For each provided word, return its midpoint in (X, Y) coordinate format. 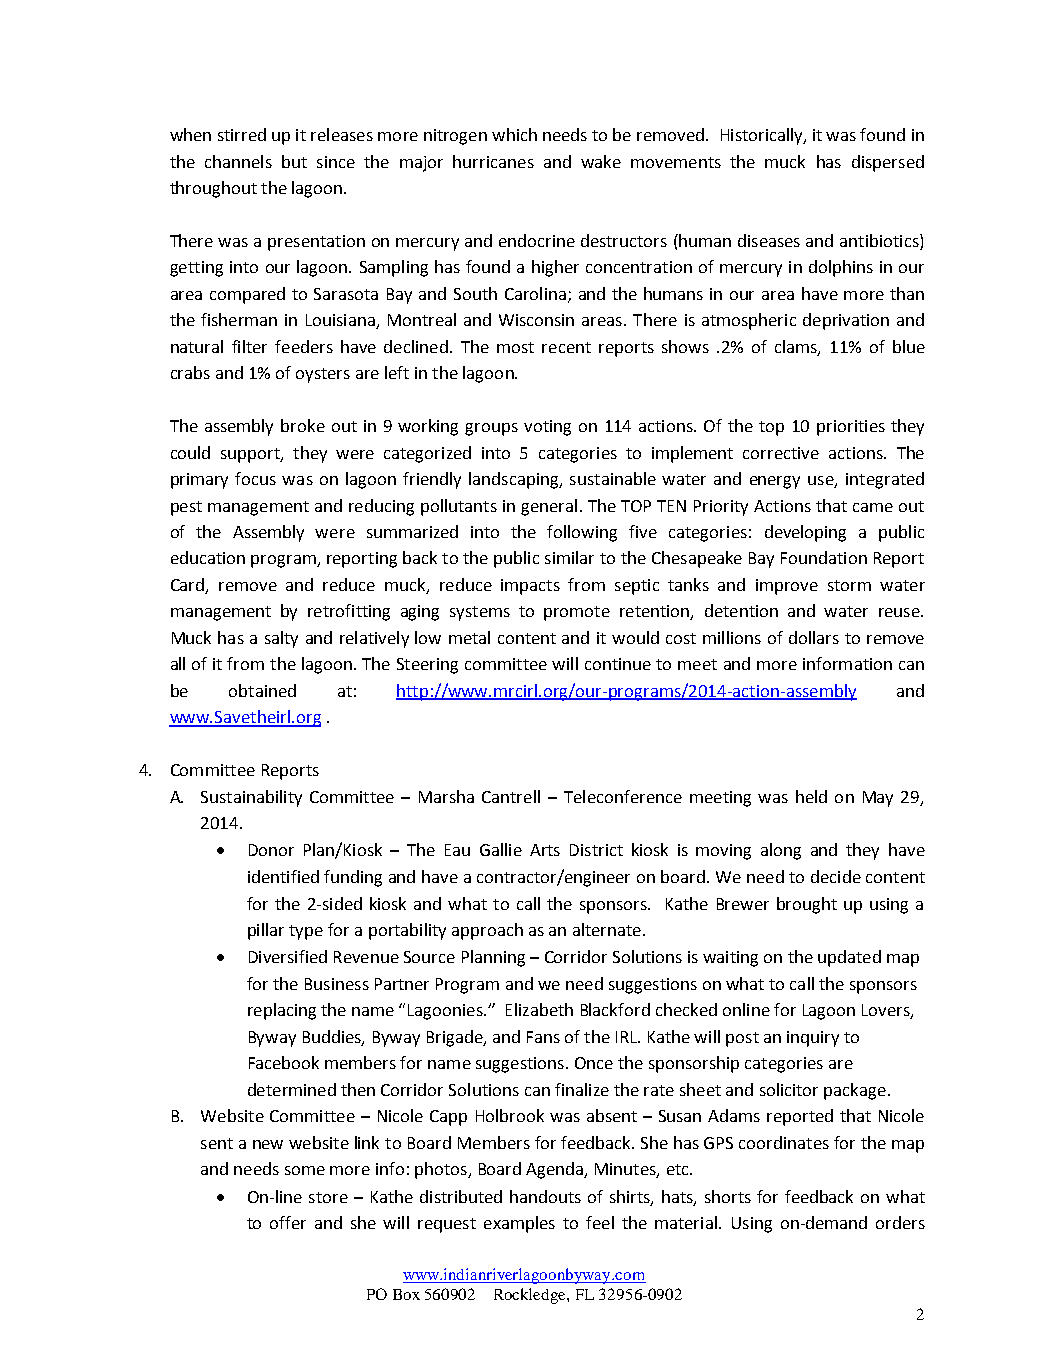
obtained (262, 690)
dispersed (888, 163)
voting (547, 428)
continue (618, 664)
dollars (814, 637)
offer (288, 1222)
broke (303, 425)
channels (238, 161)
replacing (282, 1011)
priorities (851, 428)
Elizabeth (539, 1009)
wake (601, 161)
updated (849, 958)
